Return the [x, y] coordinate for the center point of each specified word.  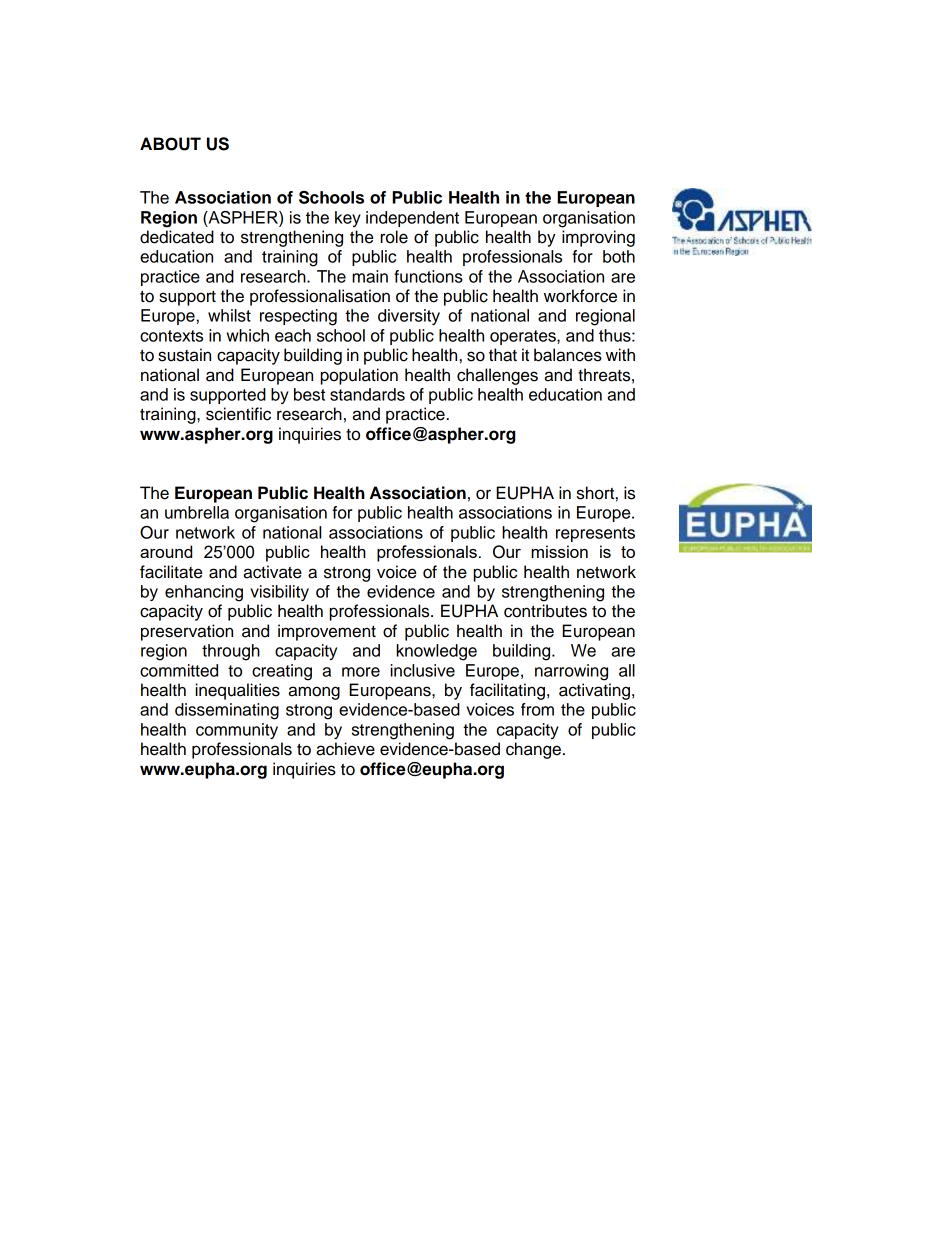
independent [412, 219]
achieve [345, 749]
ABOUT [170, 144]
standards [367, 394]
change [533, 750]
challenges [497, 376]
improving [598, 238]
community [237, 731]
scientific [238, 414]
